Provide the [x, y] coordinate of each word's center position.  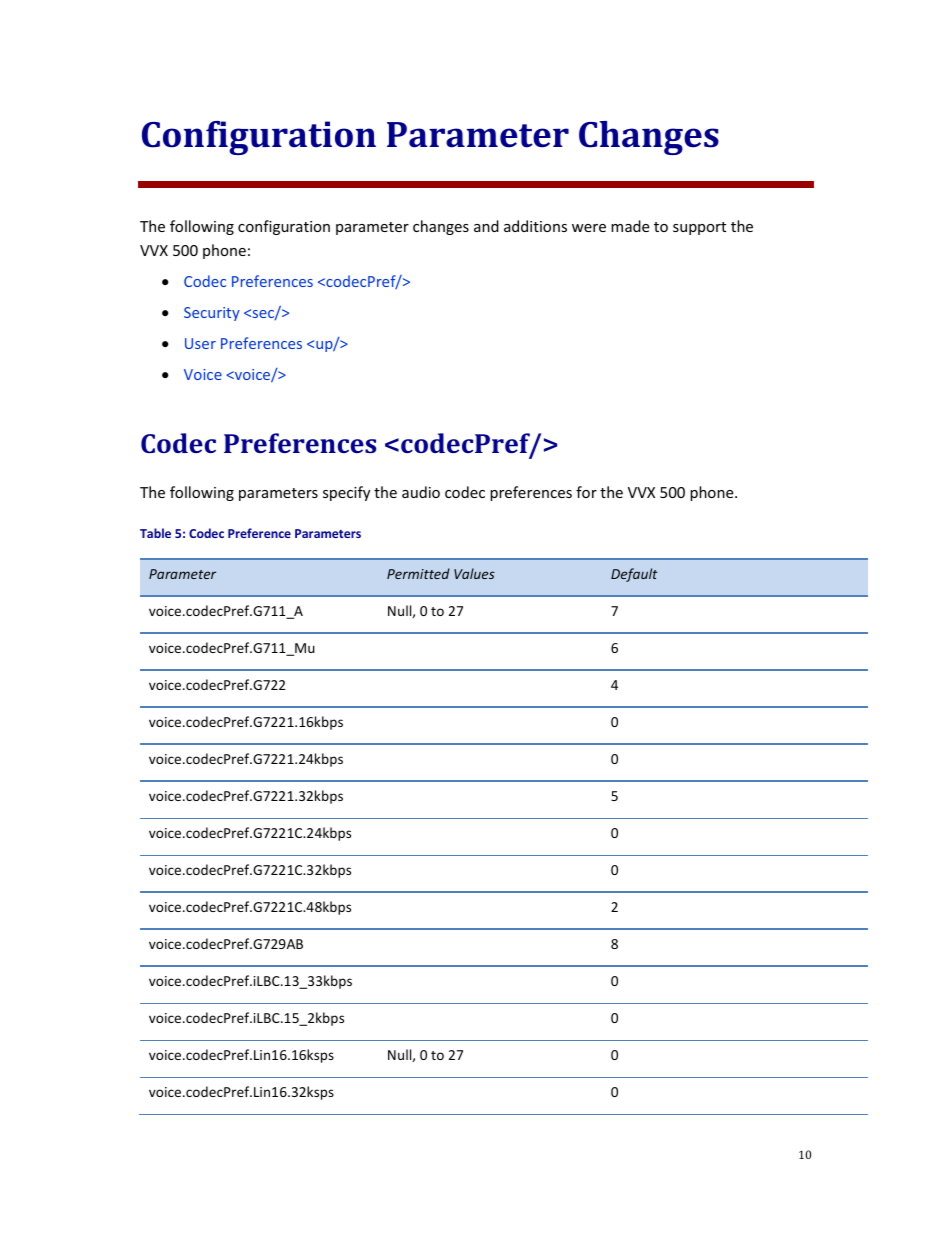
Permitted [418, 573]
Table [155, 533]
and [486, 226]
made [630, 226]
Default [634, 575]
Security [212, 314]
